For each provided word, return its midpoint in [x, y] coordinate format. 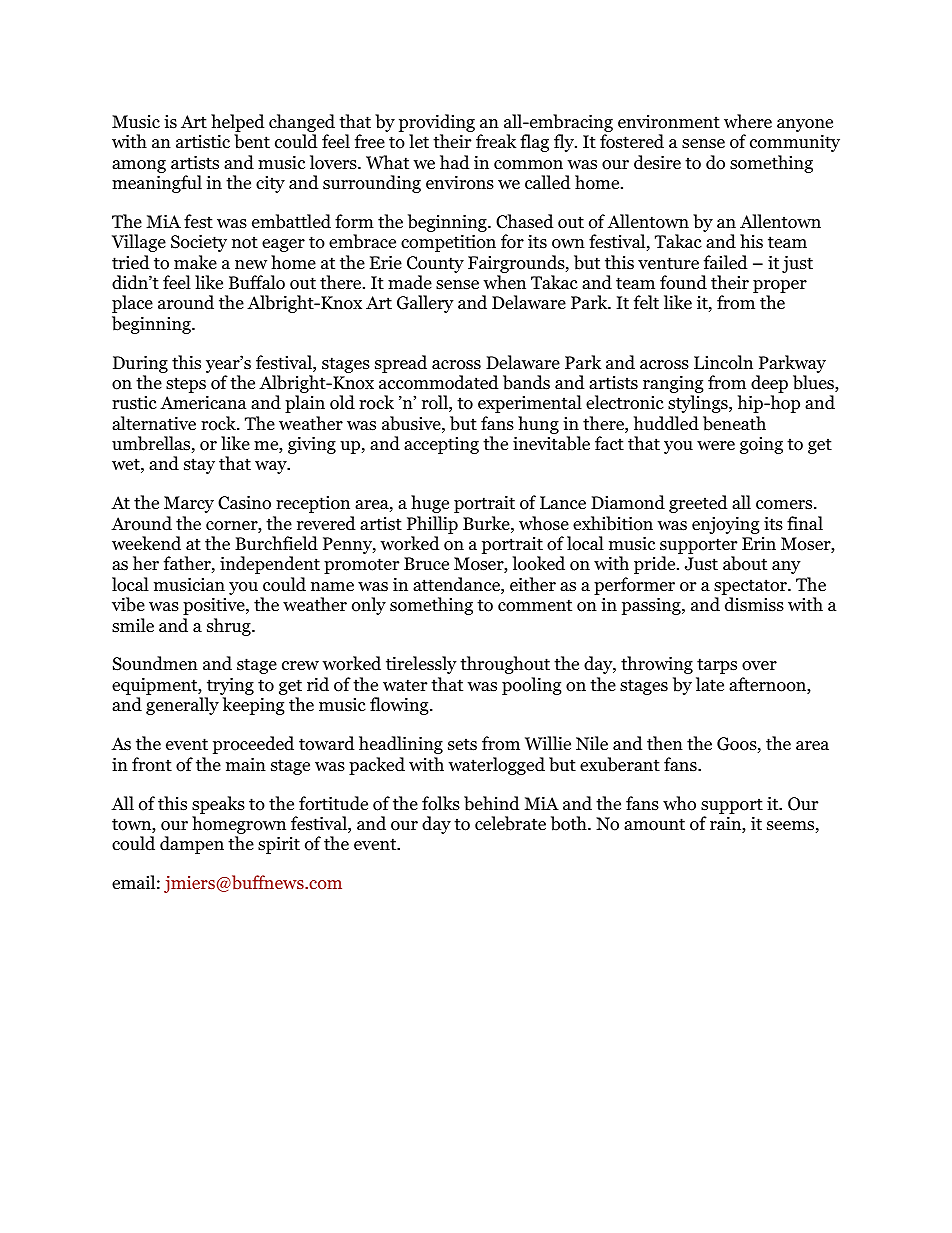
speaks [218, 805]
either [533, 584]
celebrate [510, 823]
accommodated [439, 382]
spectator [751, 588]
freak [496, 141]
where [748, 121]
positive [215, 606]
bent [252, 141]
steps [187, 386]
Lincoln [723, 362]
